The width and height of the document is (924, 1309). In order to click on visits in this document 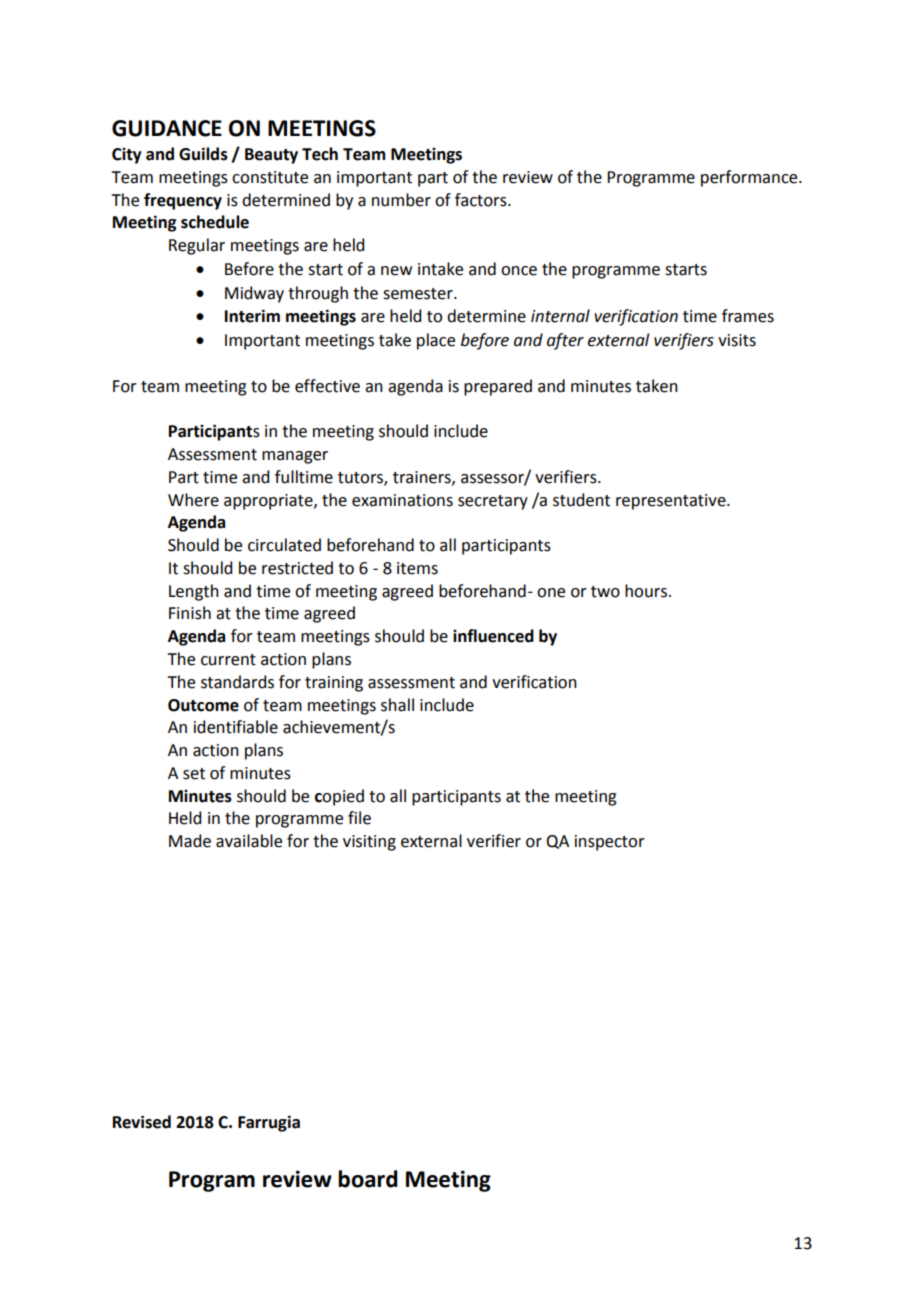, I will do `click(737, 340)`.
